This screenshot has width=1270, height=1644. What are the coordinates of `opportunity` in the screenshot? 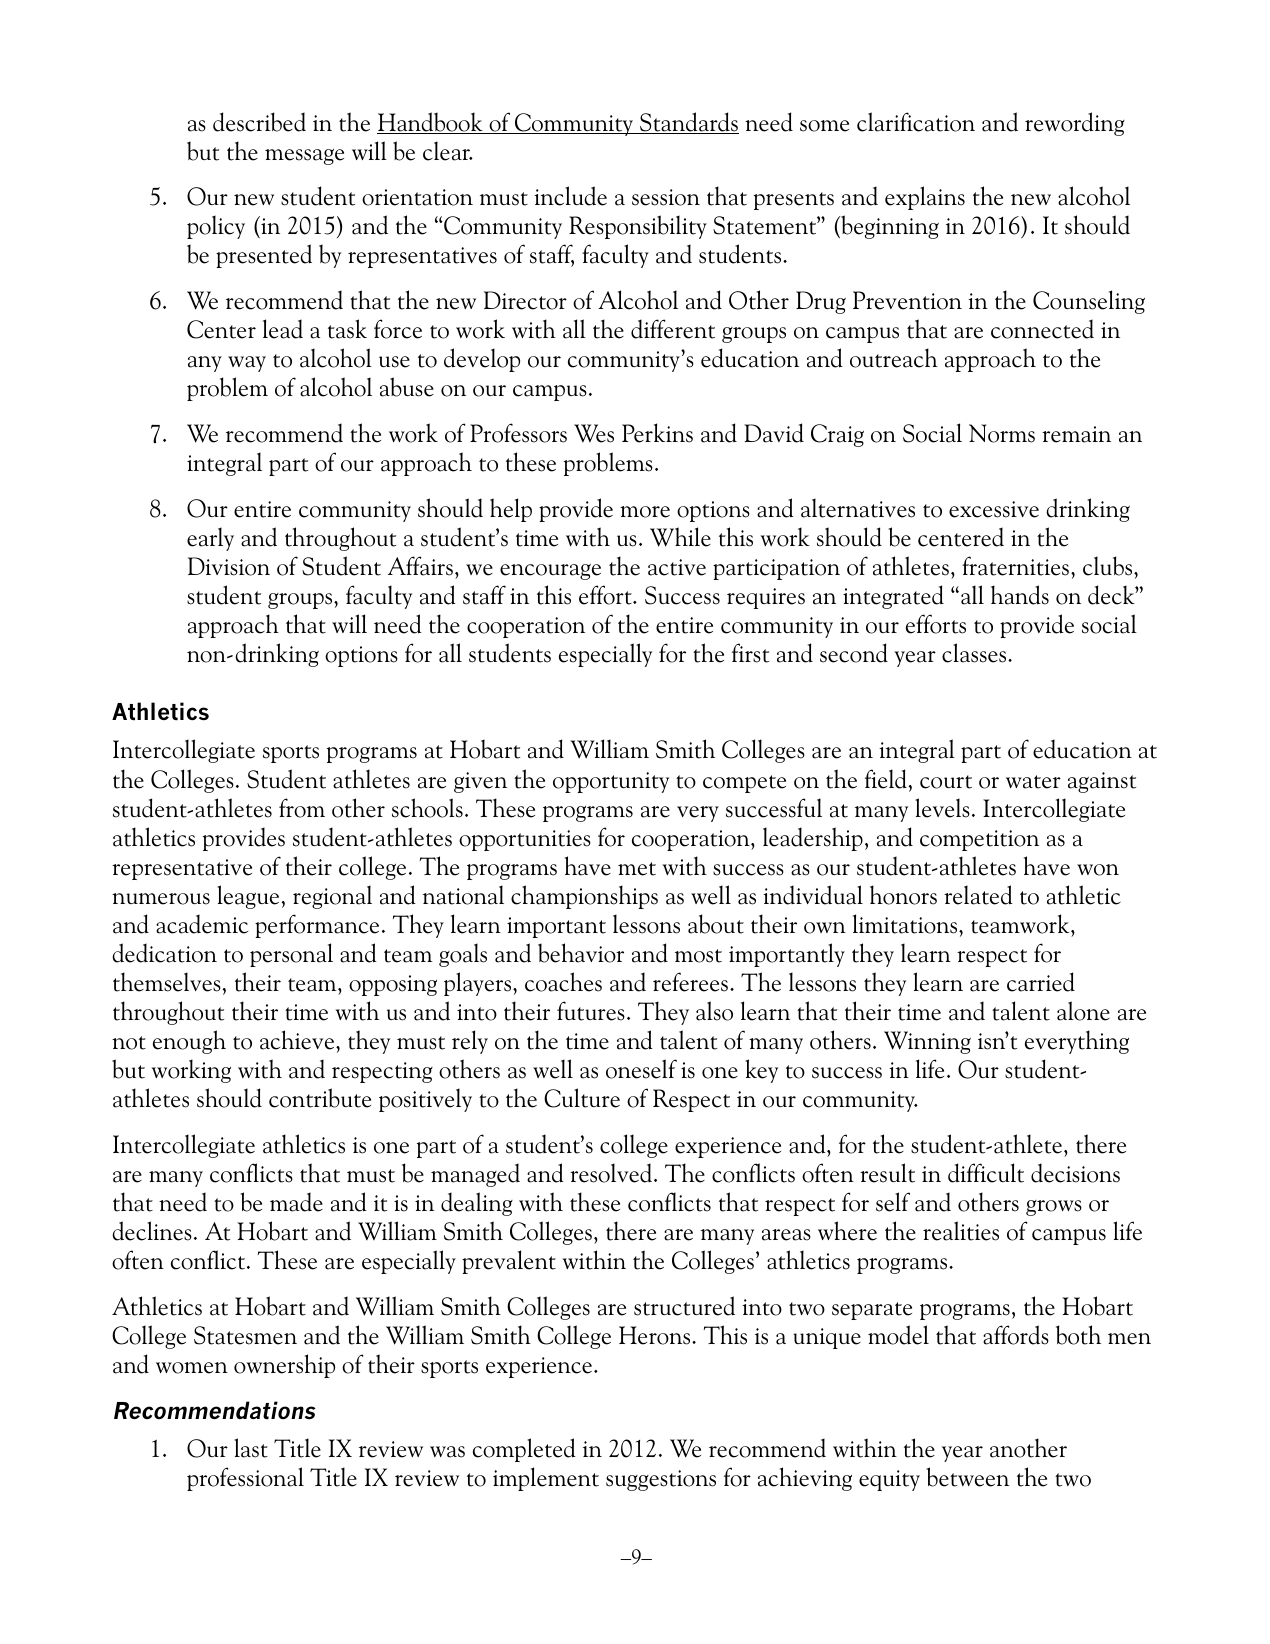 It's located at (611, 782).
